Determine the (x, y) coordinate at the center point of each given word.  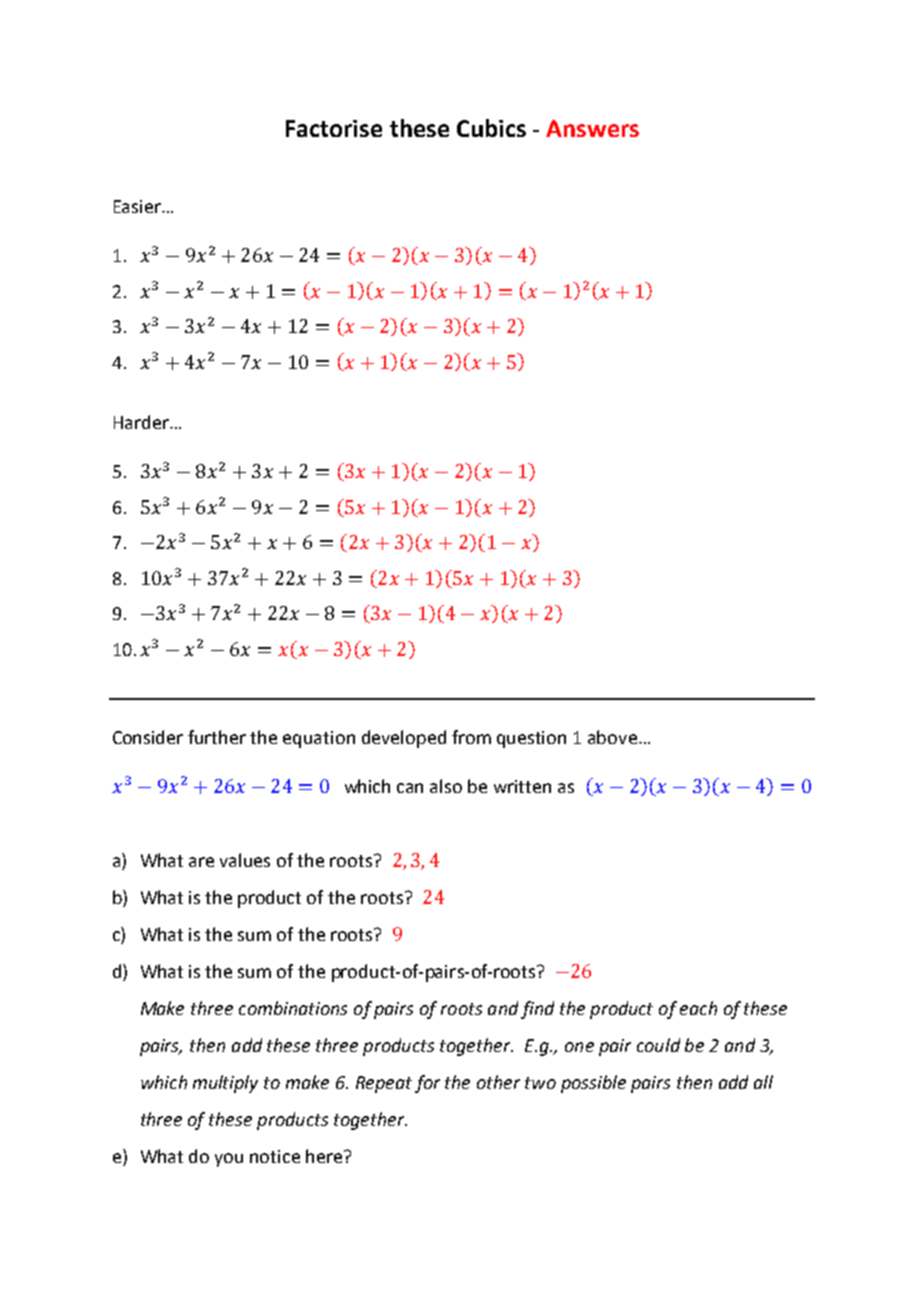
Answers (592, 128)
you (229, 1160)
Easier (138, 206)
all (763, 1082)
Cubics (491, 128)
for (427, 1084)
